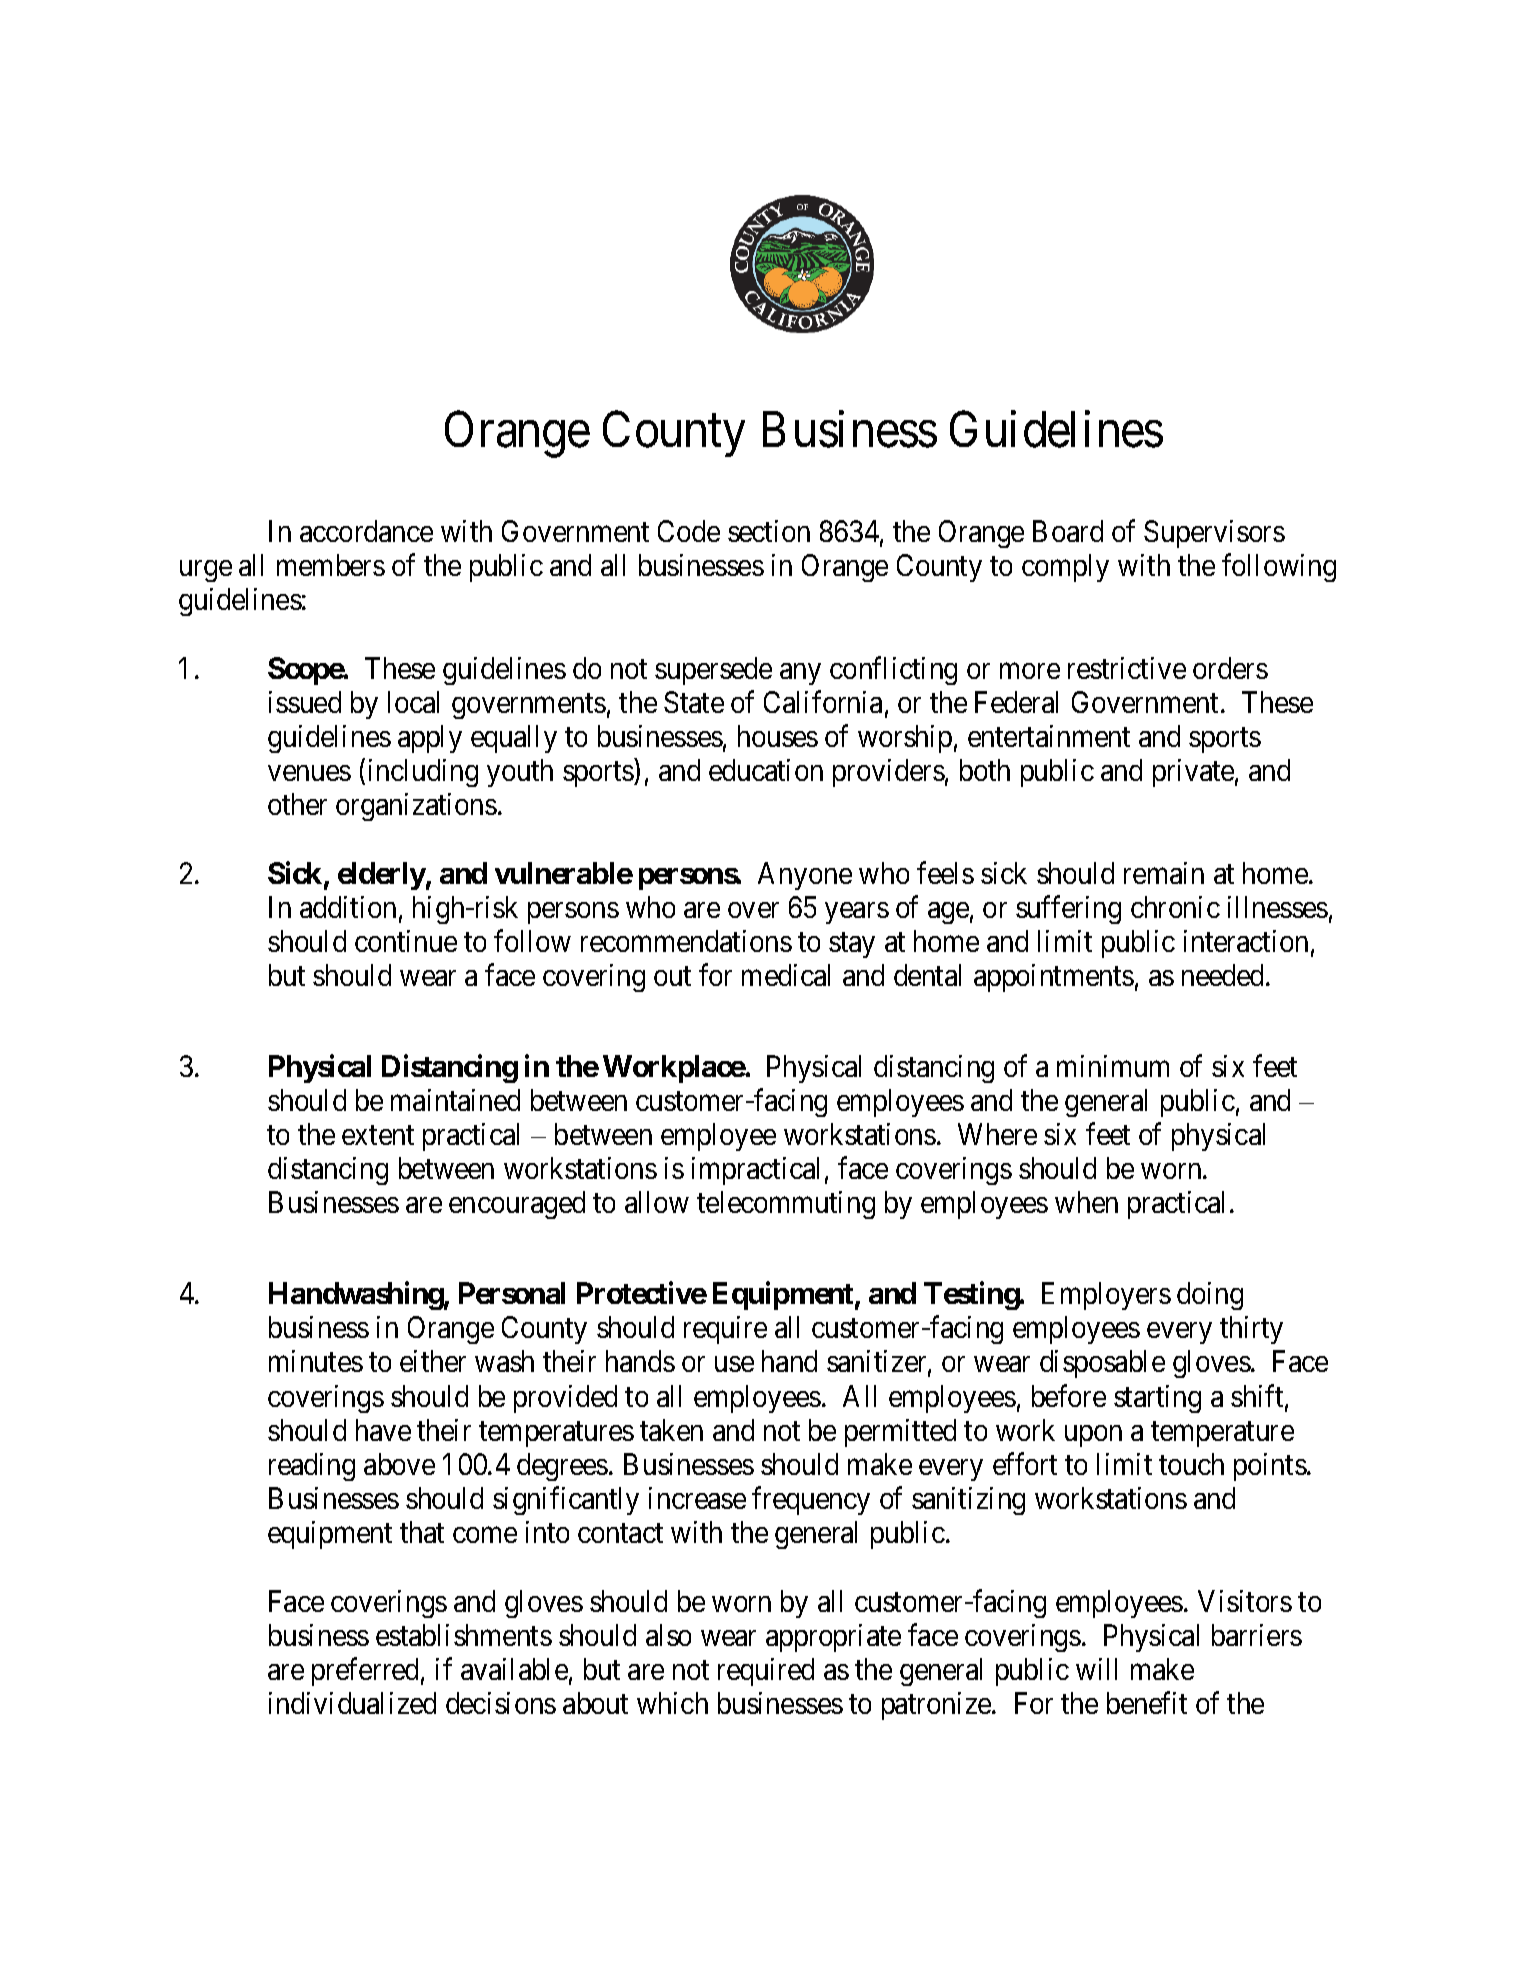  I want to click on chronic, so click(1175, 907).
